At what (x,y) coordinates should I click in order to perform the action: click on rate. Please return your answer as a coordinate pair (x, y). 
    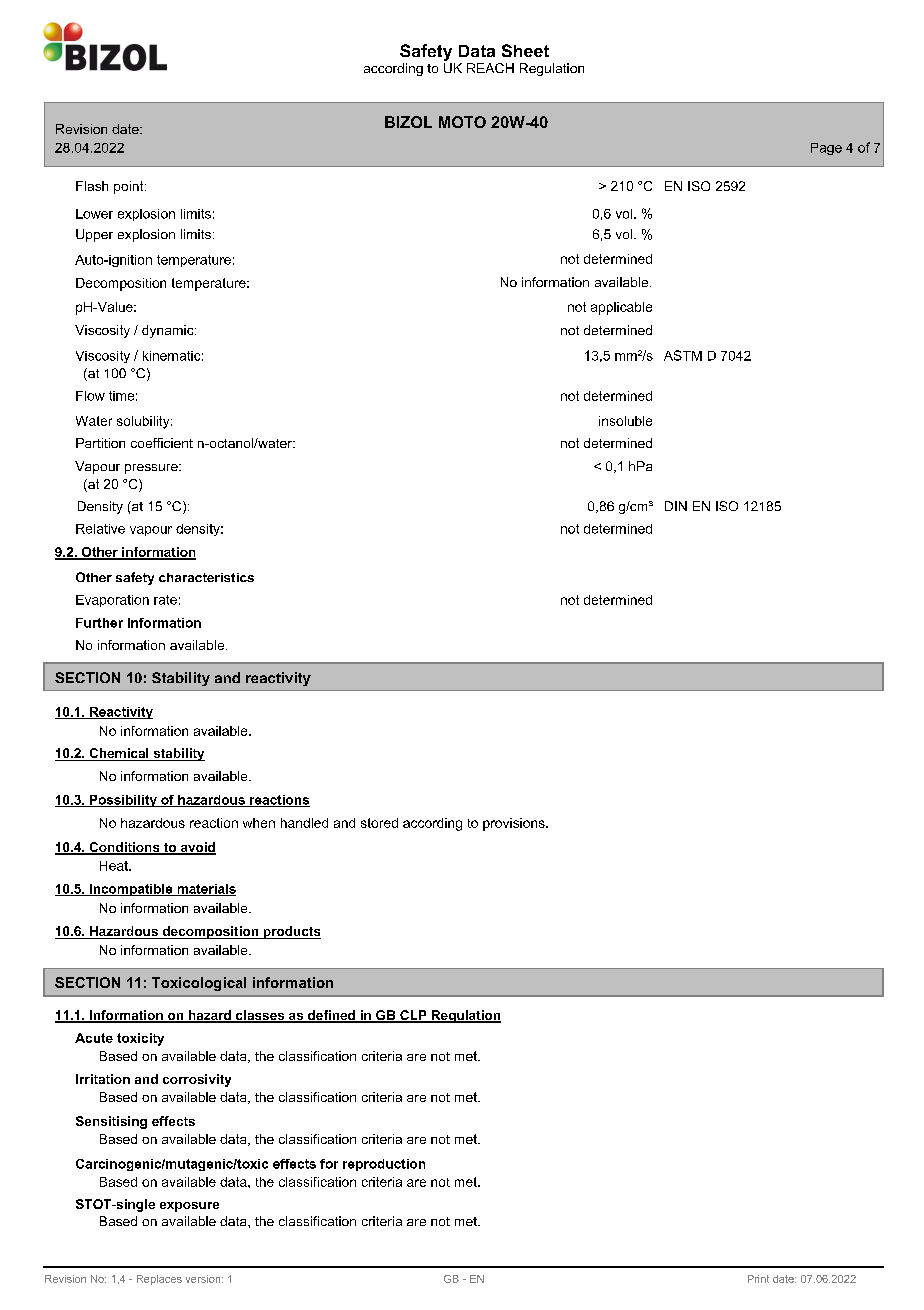
    Looking at the image, I should click on (165, 600).
